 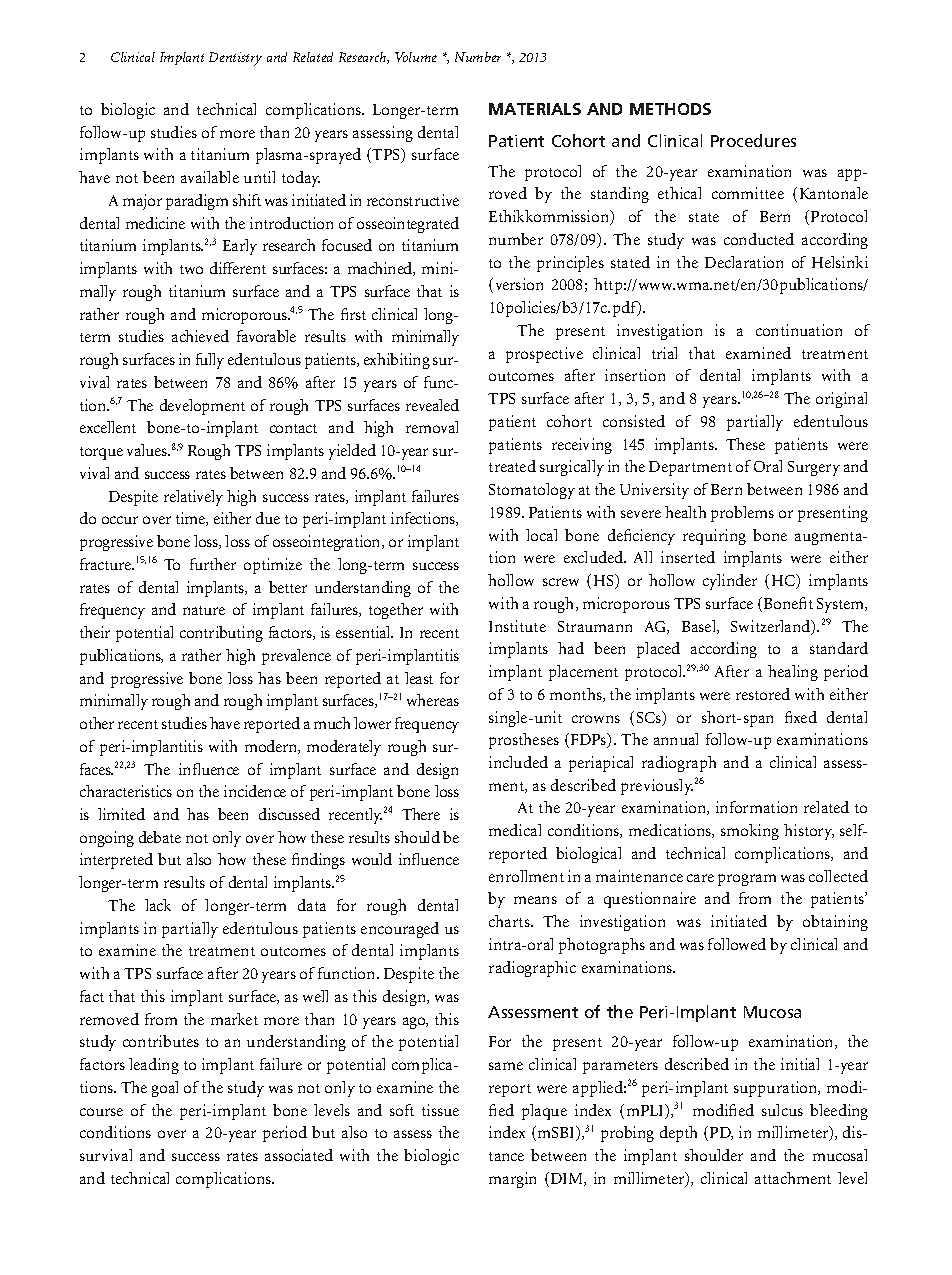 I want to click on Volume, so click(x=416, y=57).
